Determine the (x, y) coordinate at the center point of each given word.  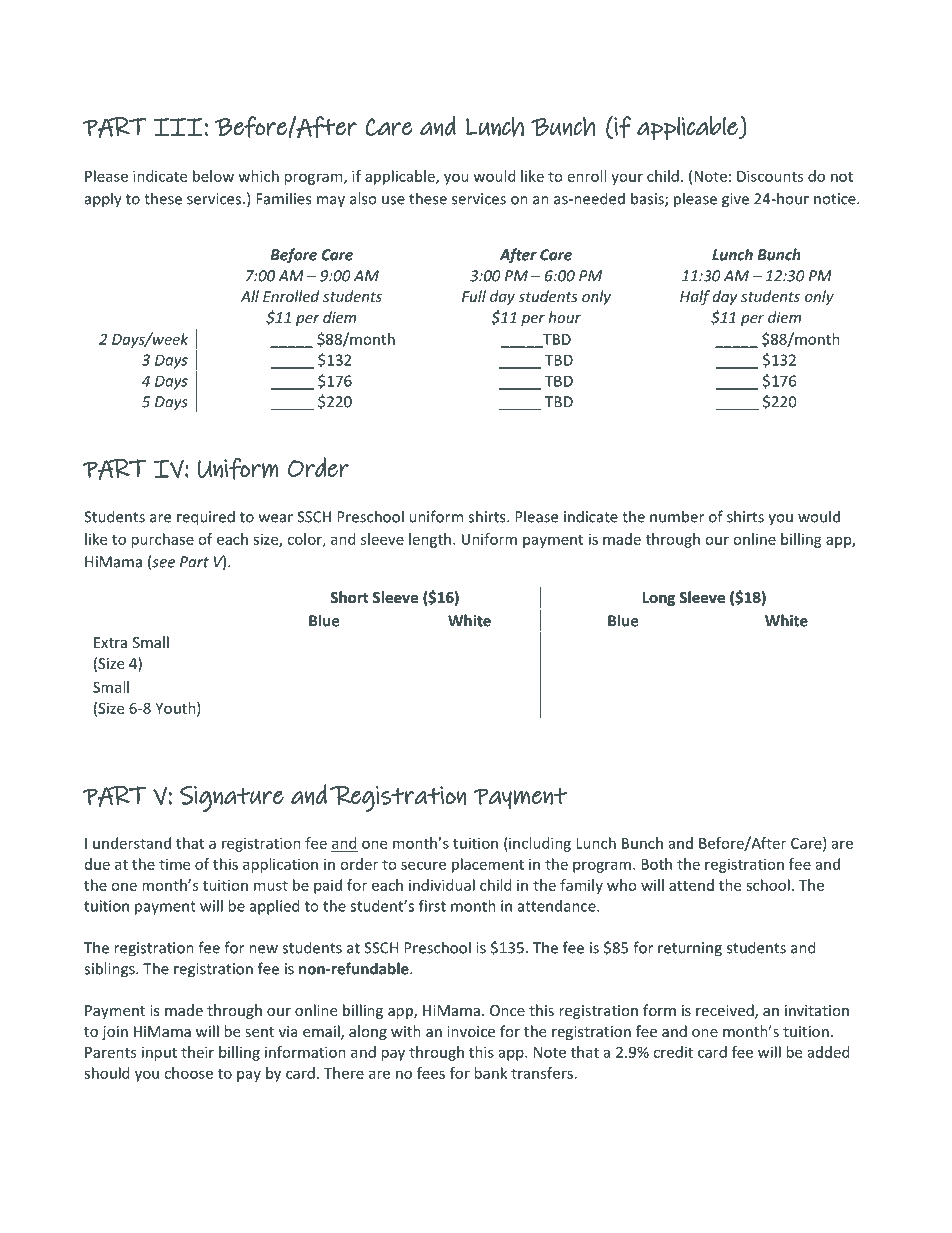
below (213, 176)
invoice (471, 1031)
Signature (232, 798)
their (197, 1052)
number (677, 516)
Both (656, 864)
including (539, 844)
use (393, 200)
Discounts (770, 176)
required (206, 518)
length (430, 540)
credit (673, 1052)
